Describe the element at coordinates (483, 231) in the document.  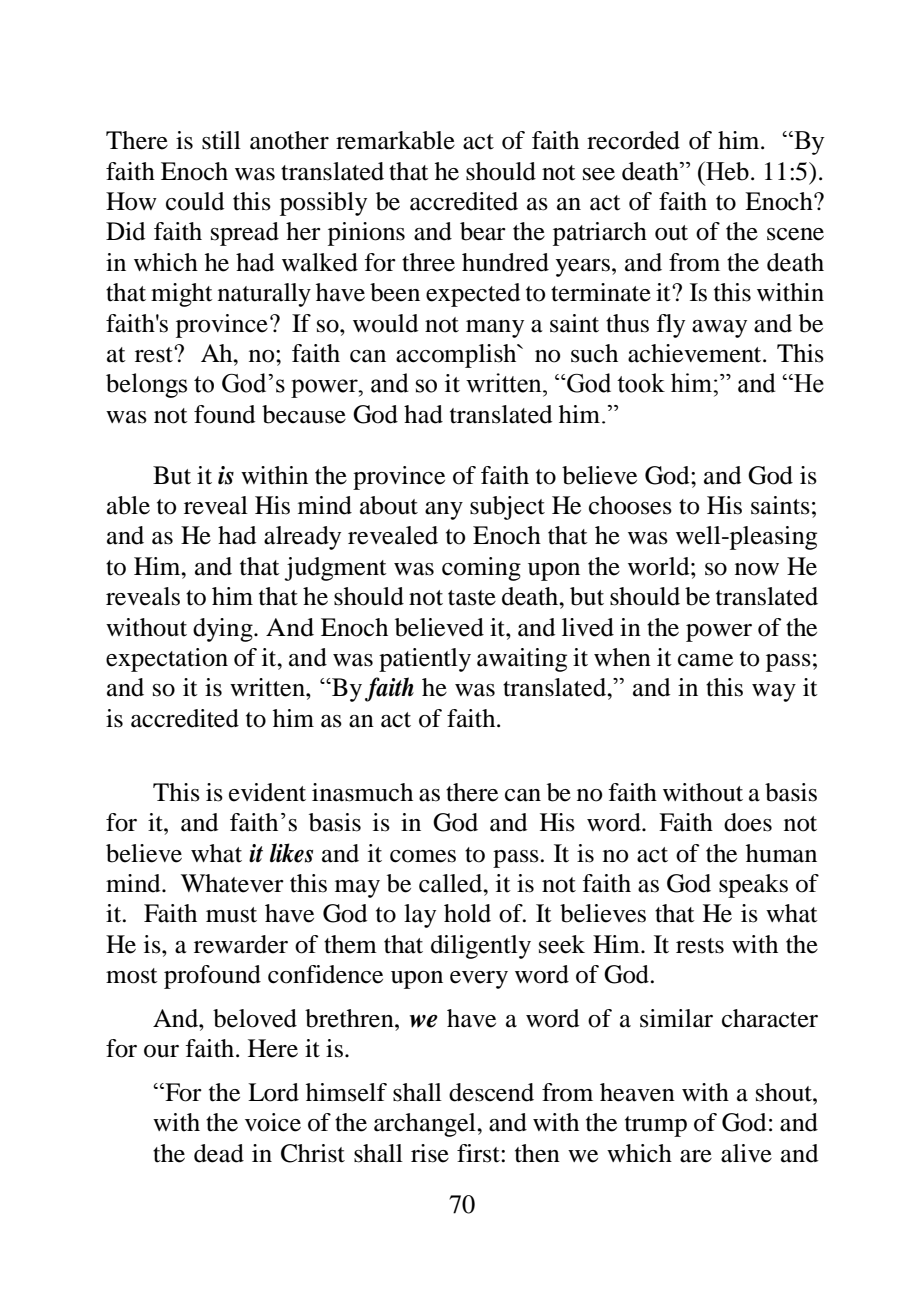
I see `bear` at that location.
